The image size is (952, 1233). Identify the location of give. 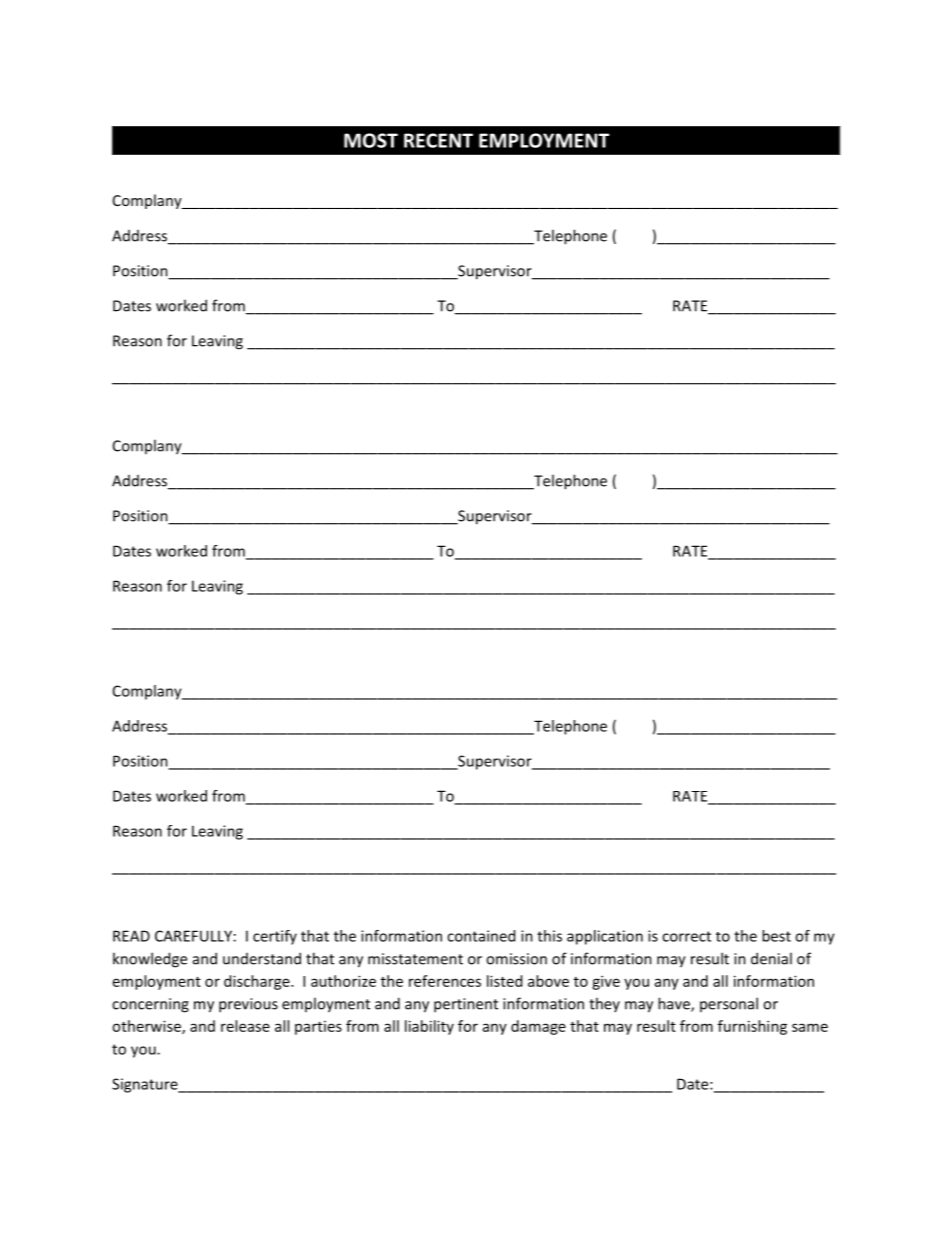
(606, 982).
